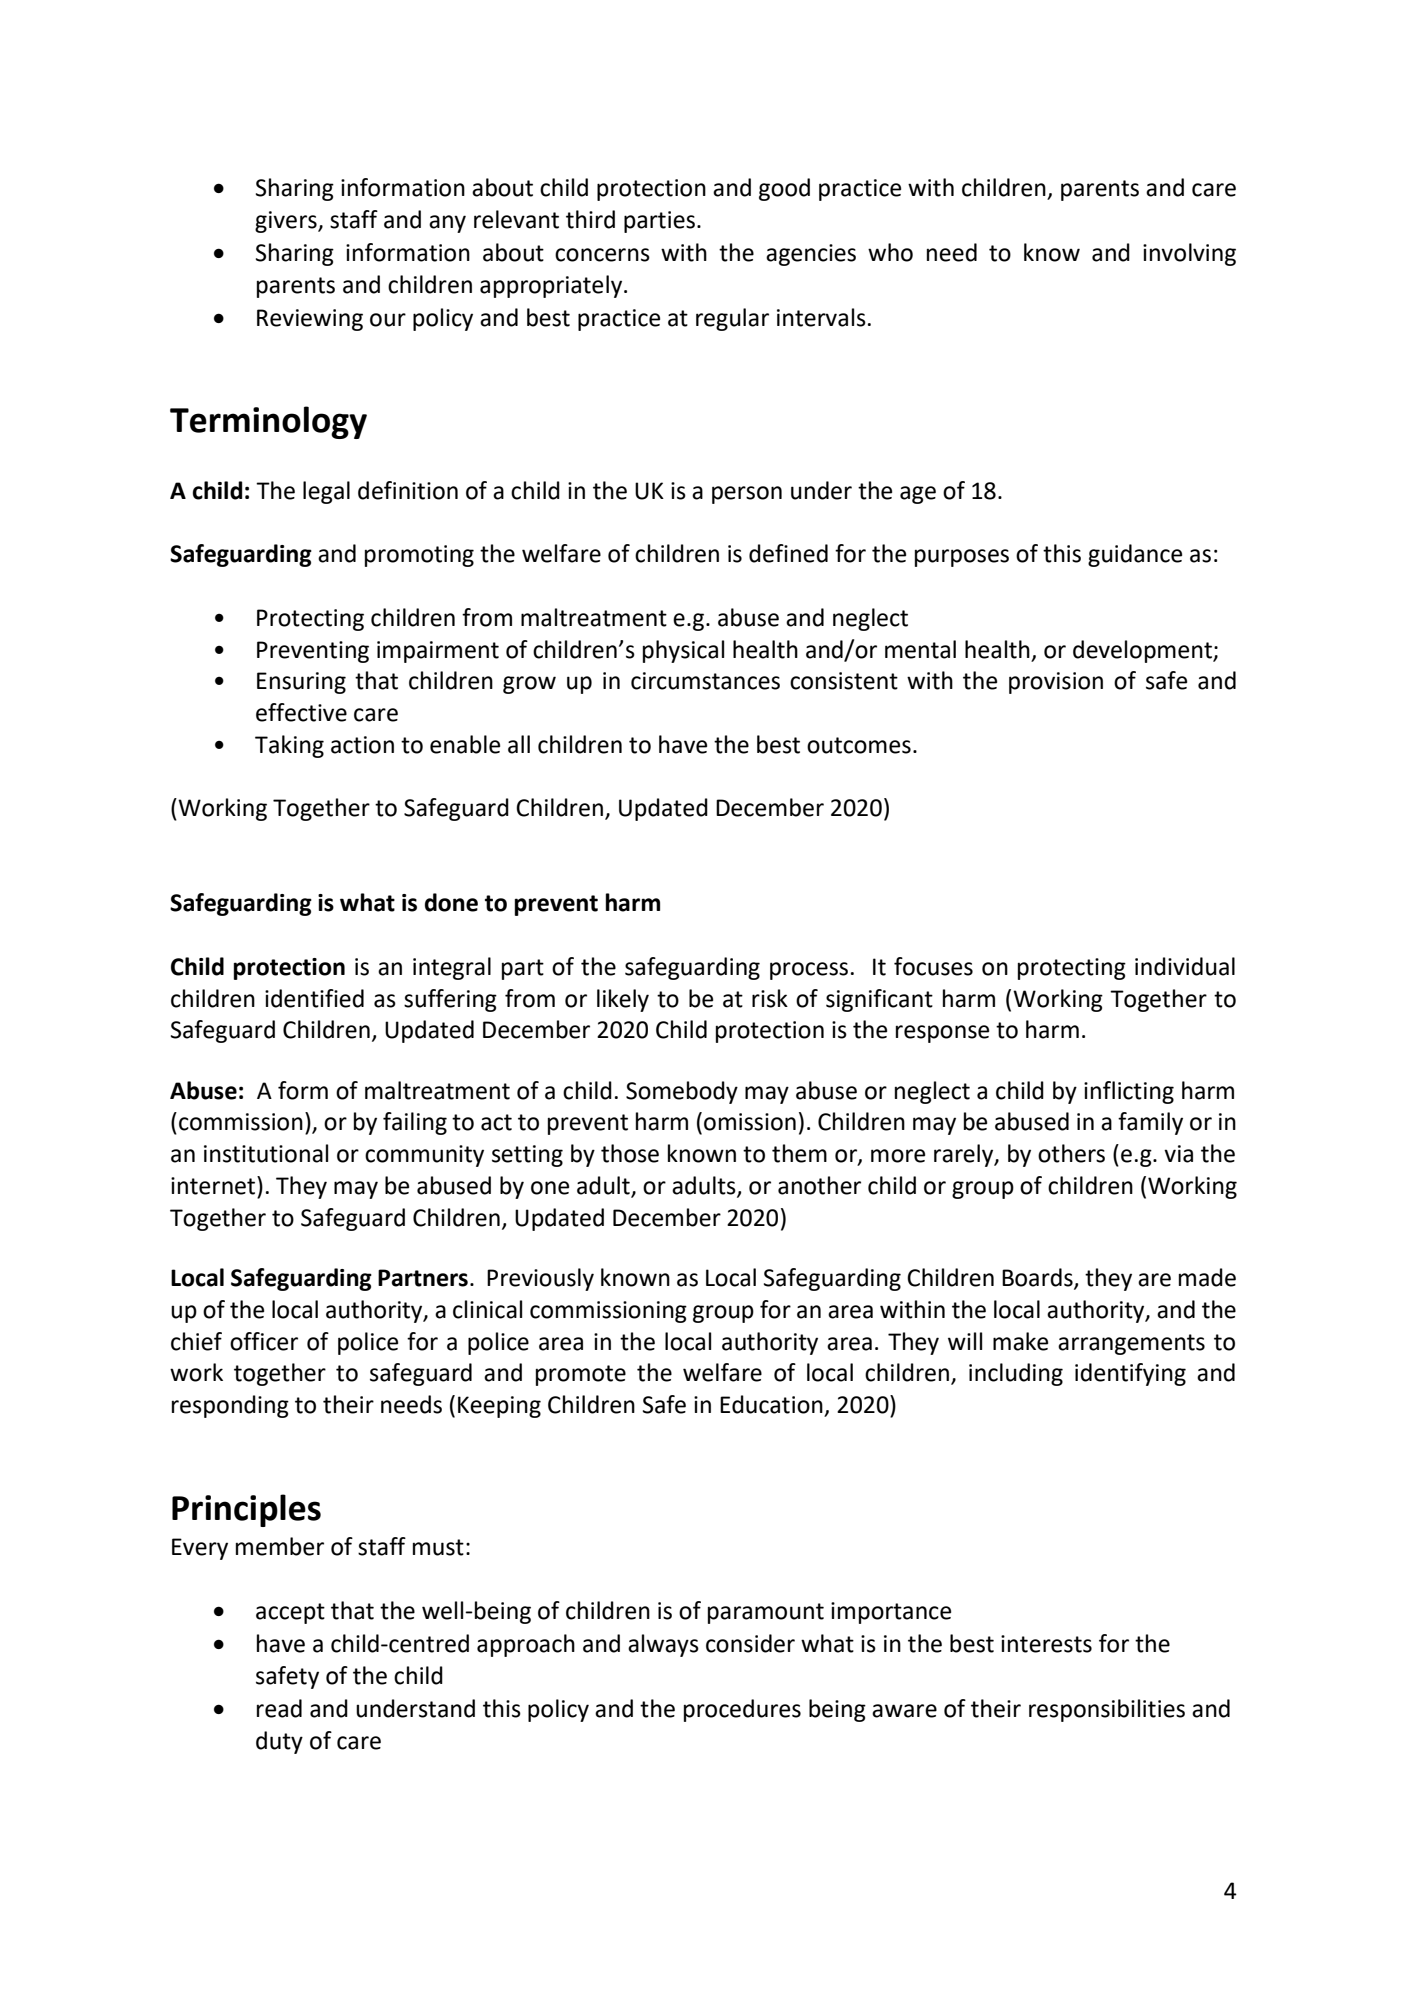 This image has height=1989, width=1407. Describe the element at coordinates (279, 1708) in the image. I see `read` at that location.
